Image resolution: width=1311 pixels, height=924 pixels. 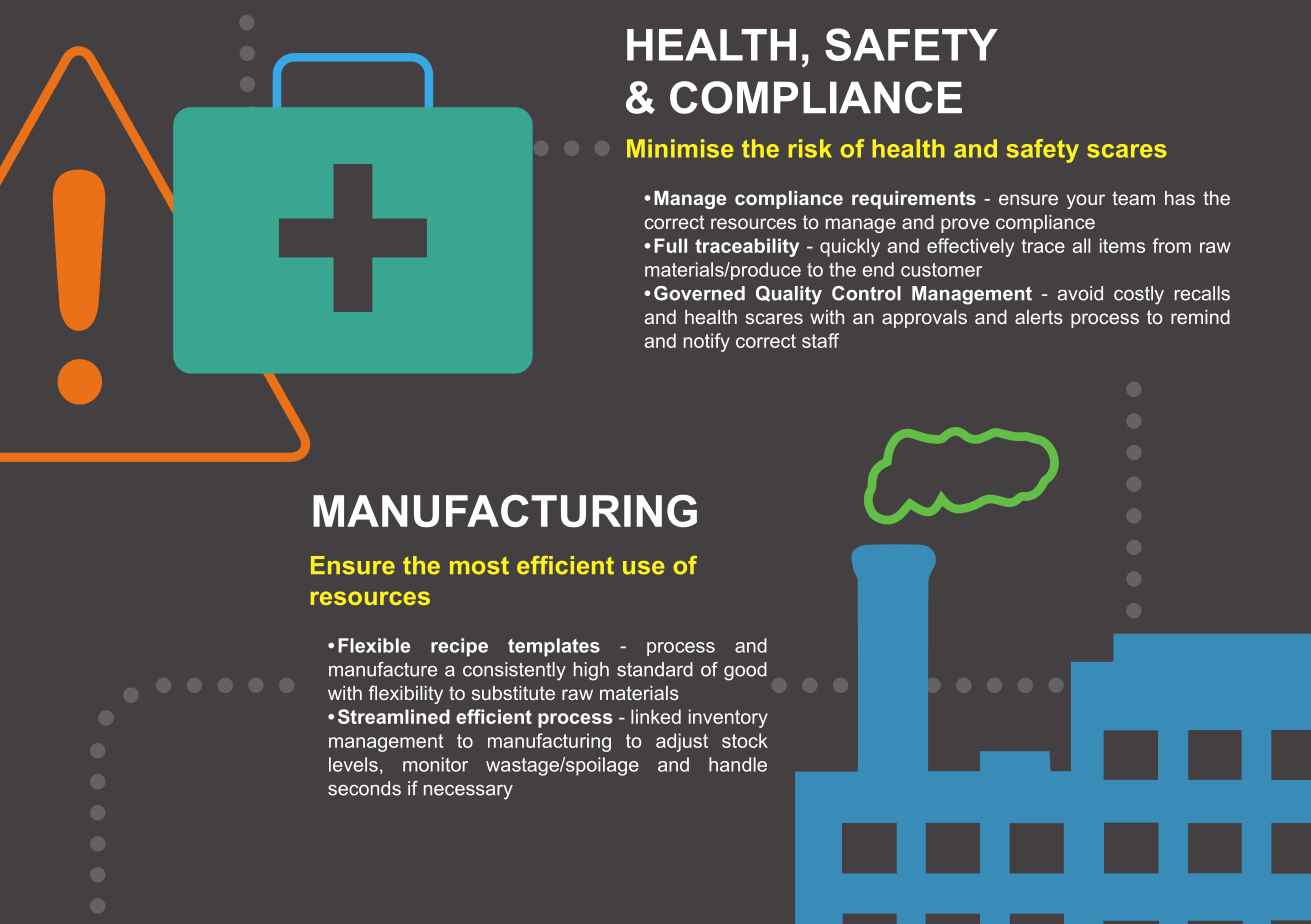 I want to click on Minimise, so click(x=680, y=148).
